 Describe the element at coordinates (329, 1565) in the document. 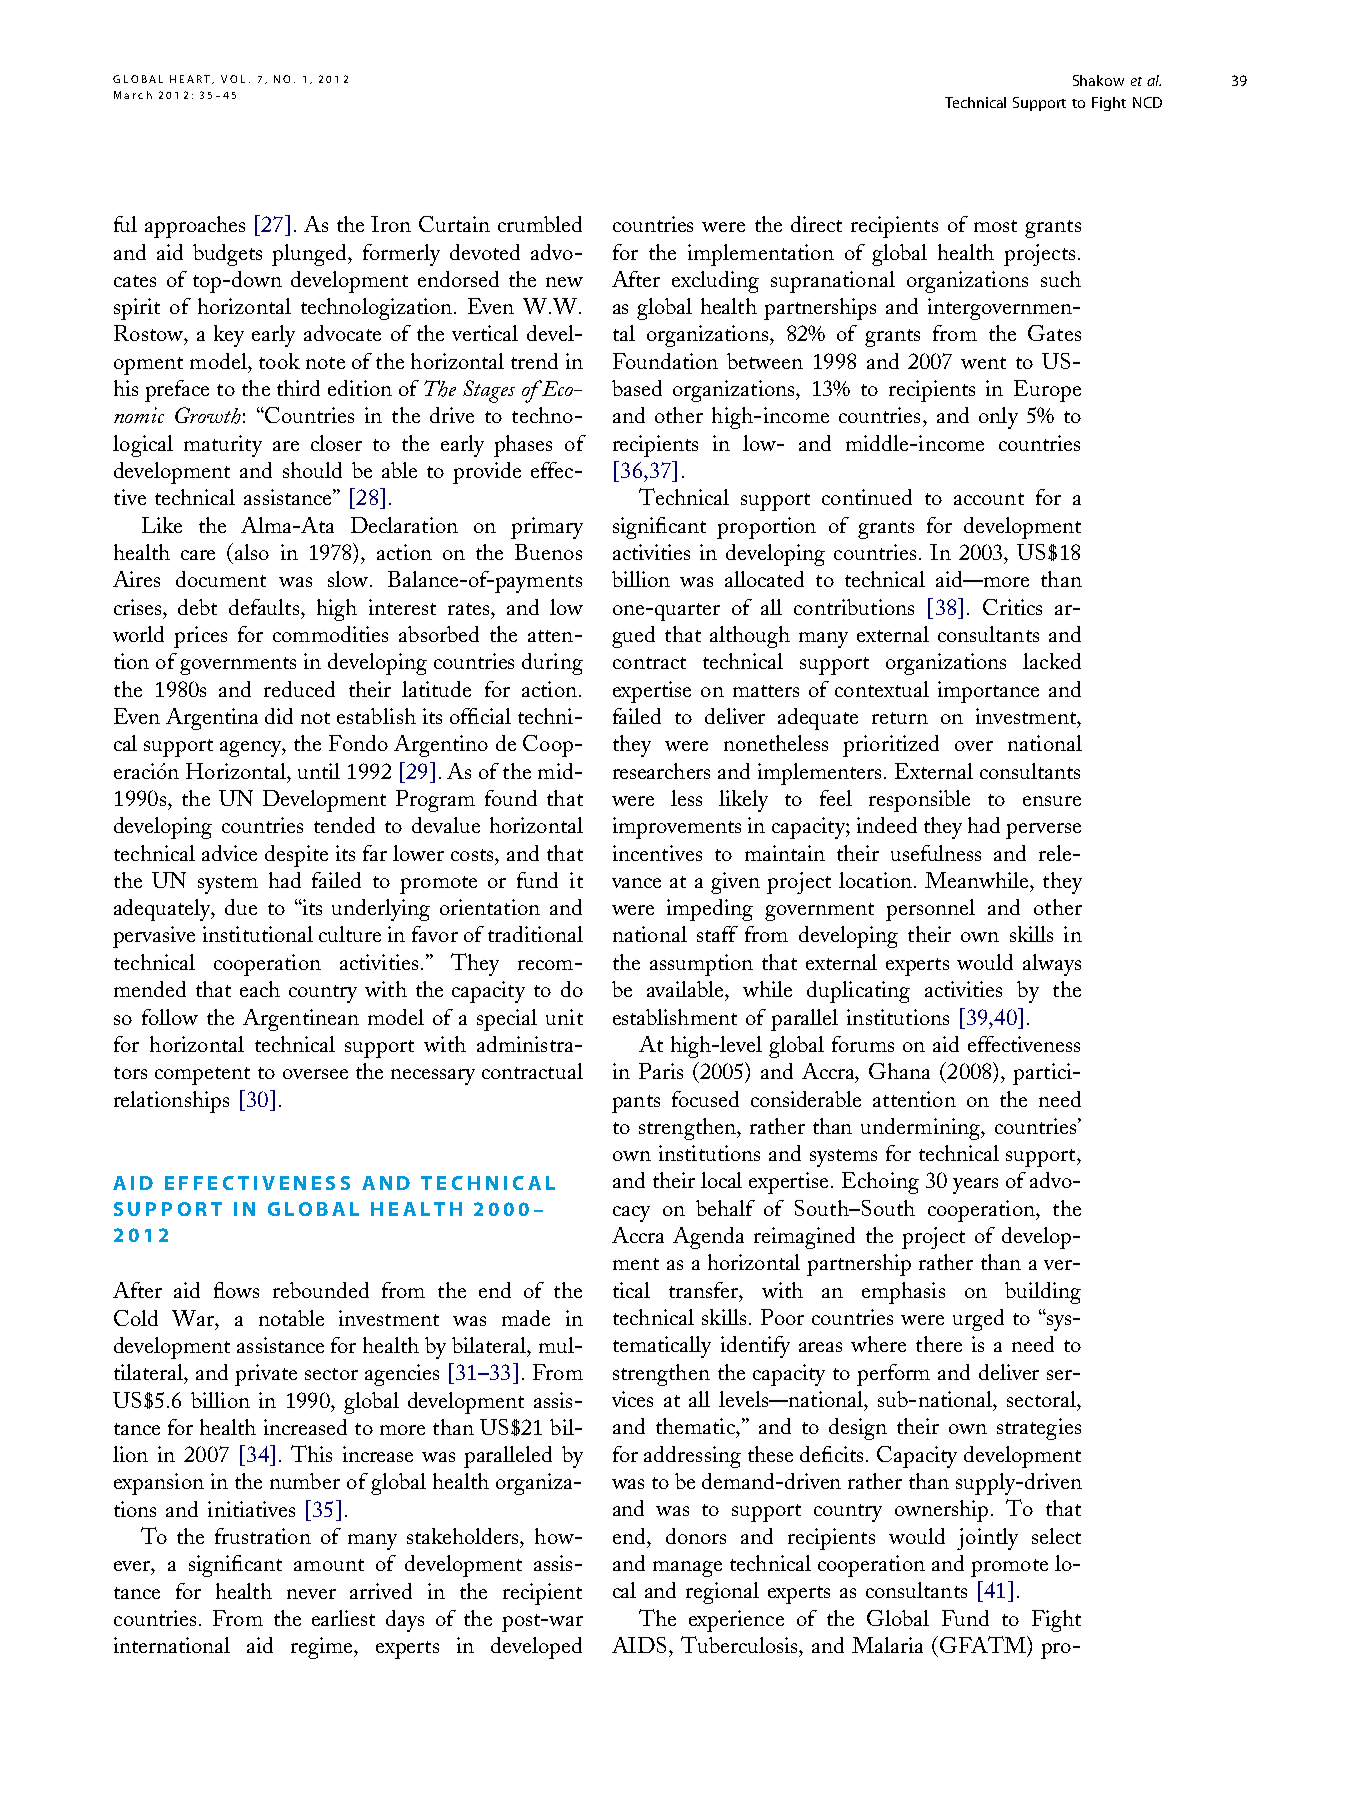

I see `amount` at that location.
